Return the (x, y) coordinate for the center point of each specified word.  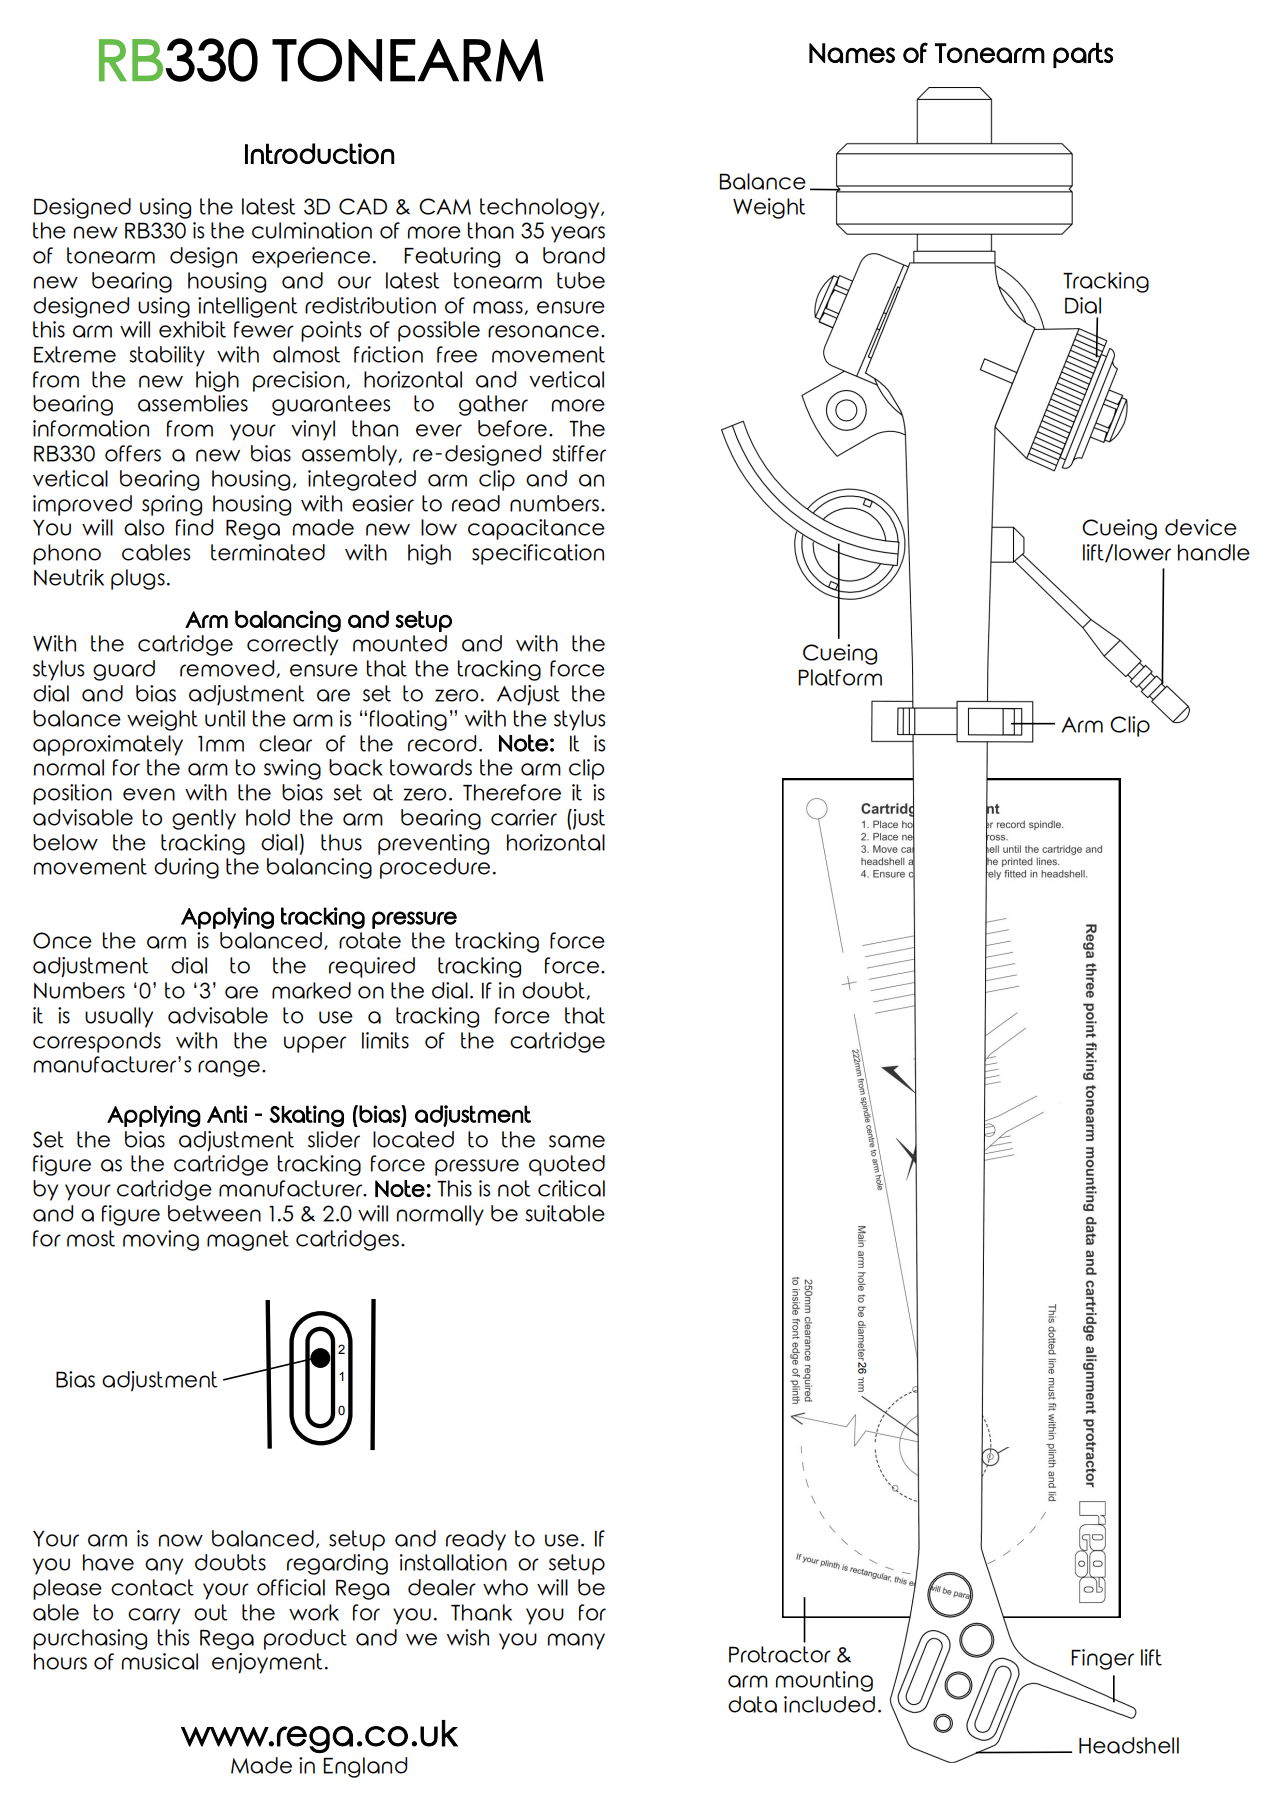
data (752, 1704)
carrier (524, 817)
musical (160, 1661)
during (186, 868)
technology (541, 208)
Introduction (319, 153)
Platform (840, 677)
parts (1083, 55)
